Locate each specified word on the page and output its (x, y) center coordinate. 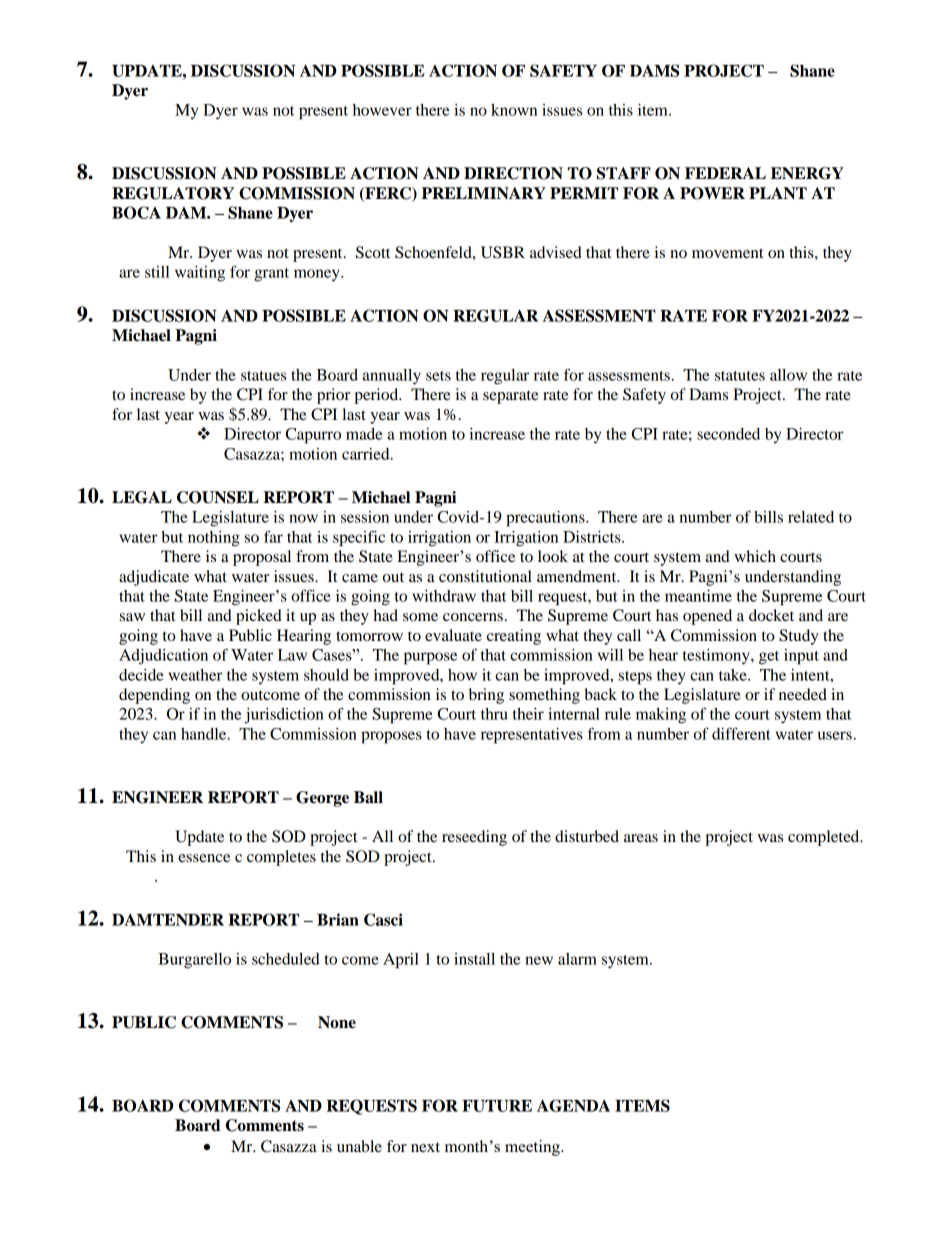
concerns (473, 617)
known (514, 110)
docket (771, 615)
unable (359, 1146)
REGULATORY (173, 193)
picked (259, 617)
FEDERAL (725, 173)
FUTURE (497, 1106)
